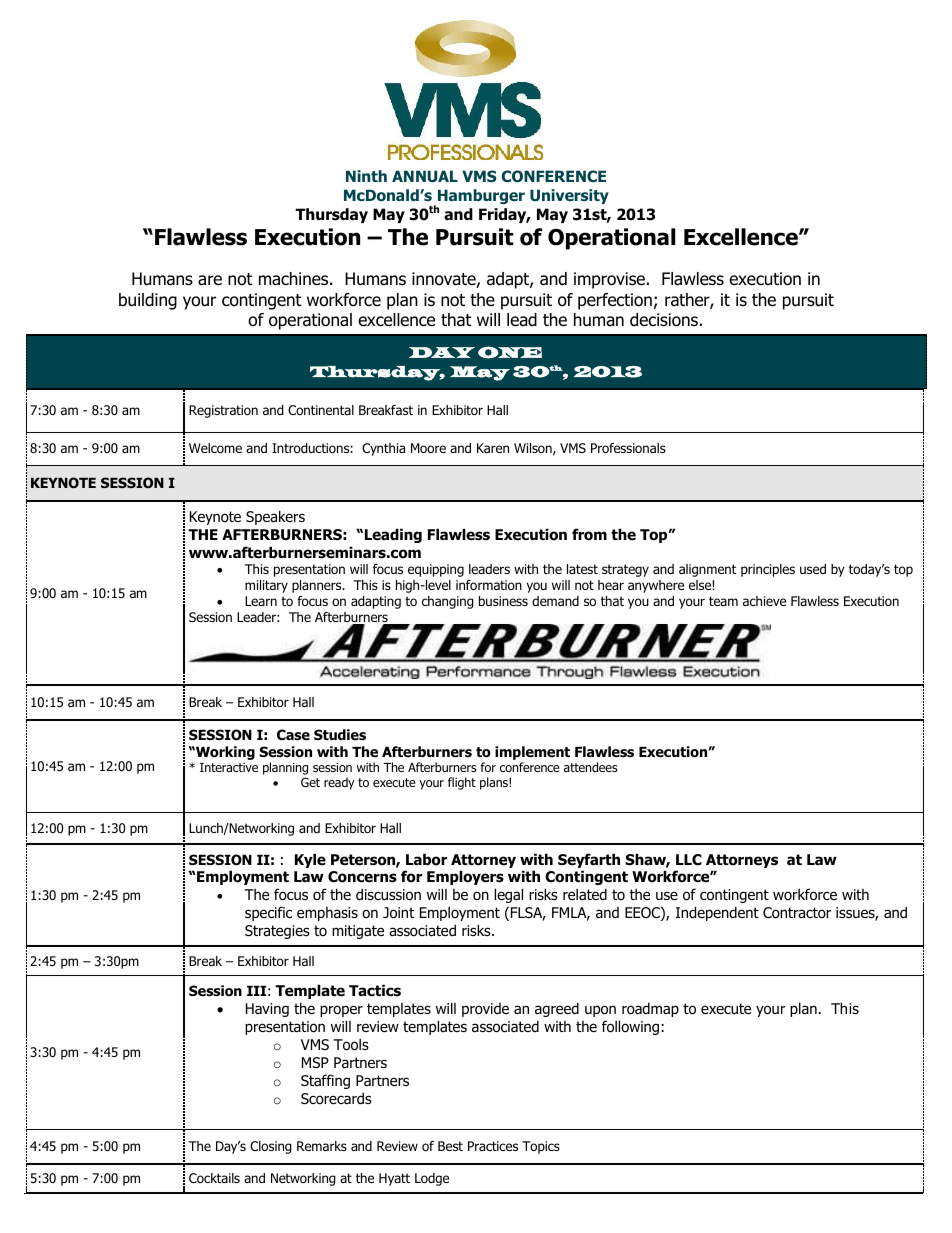  I want to click on Case, so click(293, 735).
